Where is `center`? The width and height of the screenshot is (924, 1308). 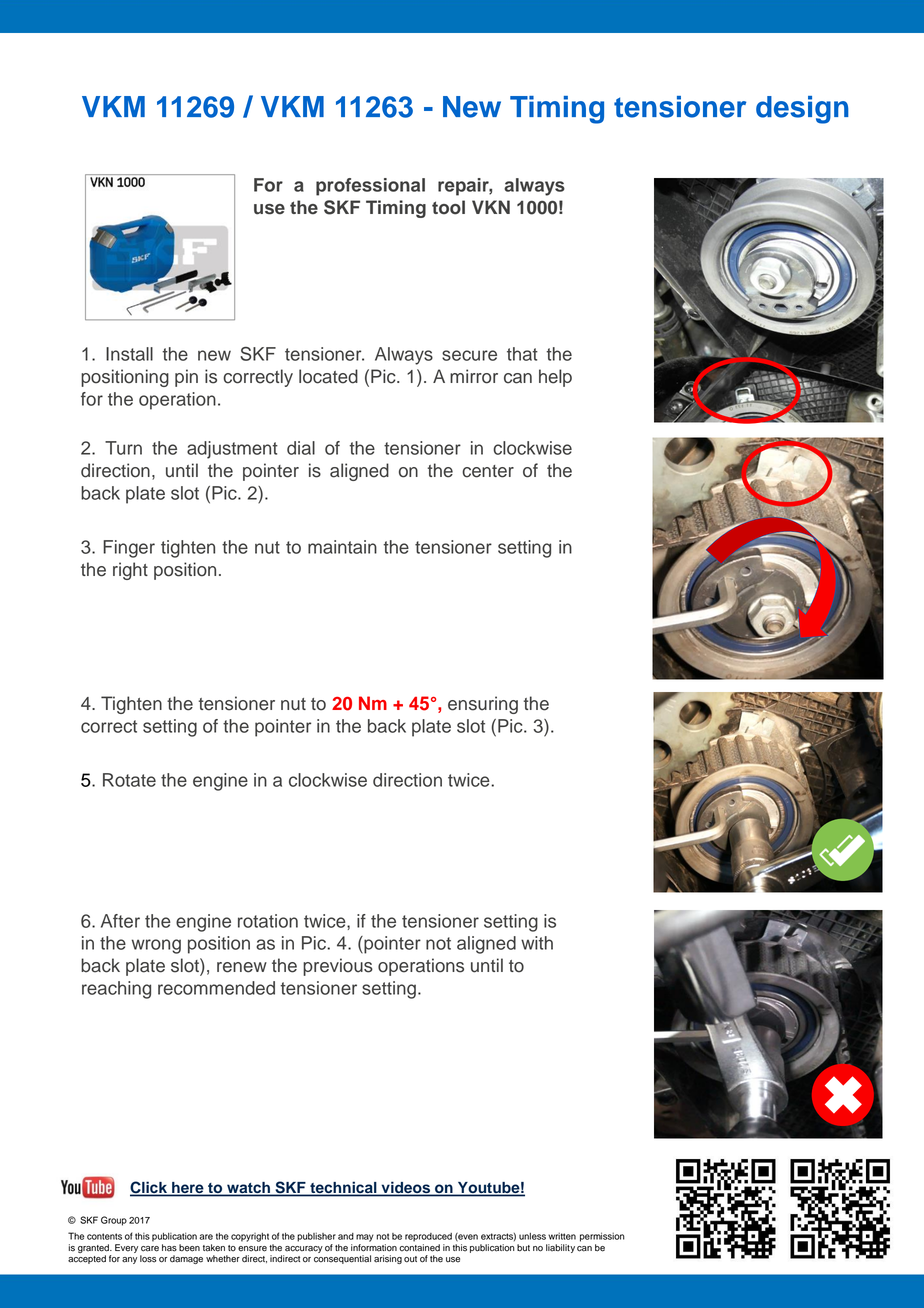
center is located at coordinates (488, 471).
